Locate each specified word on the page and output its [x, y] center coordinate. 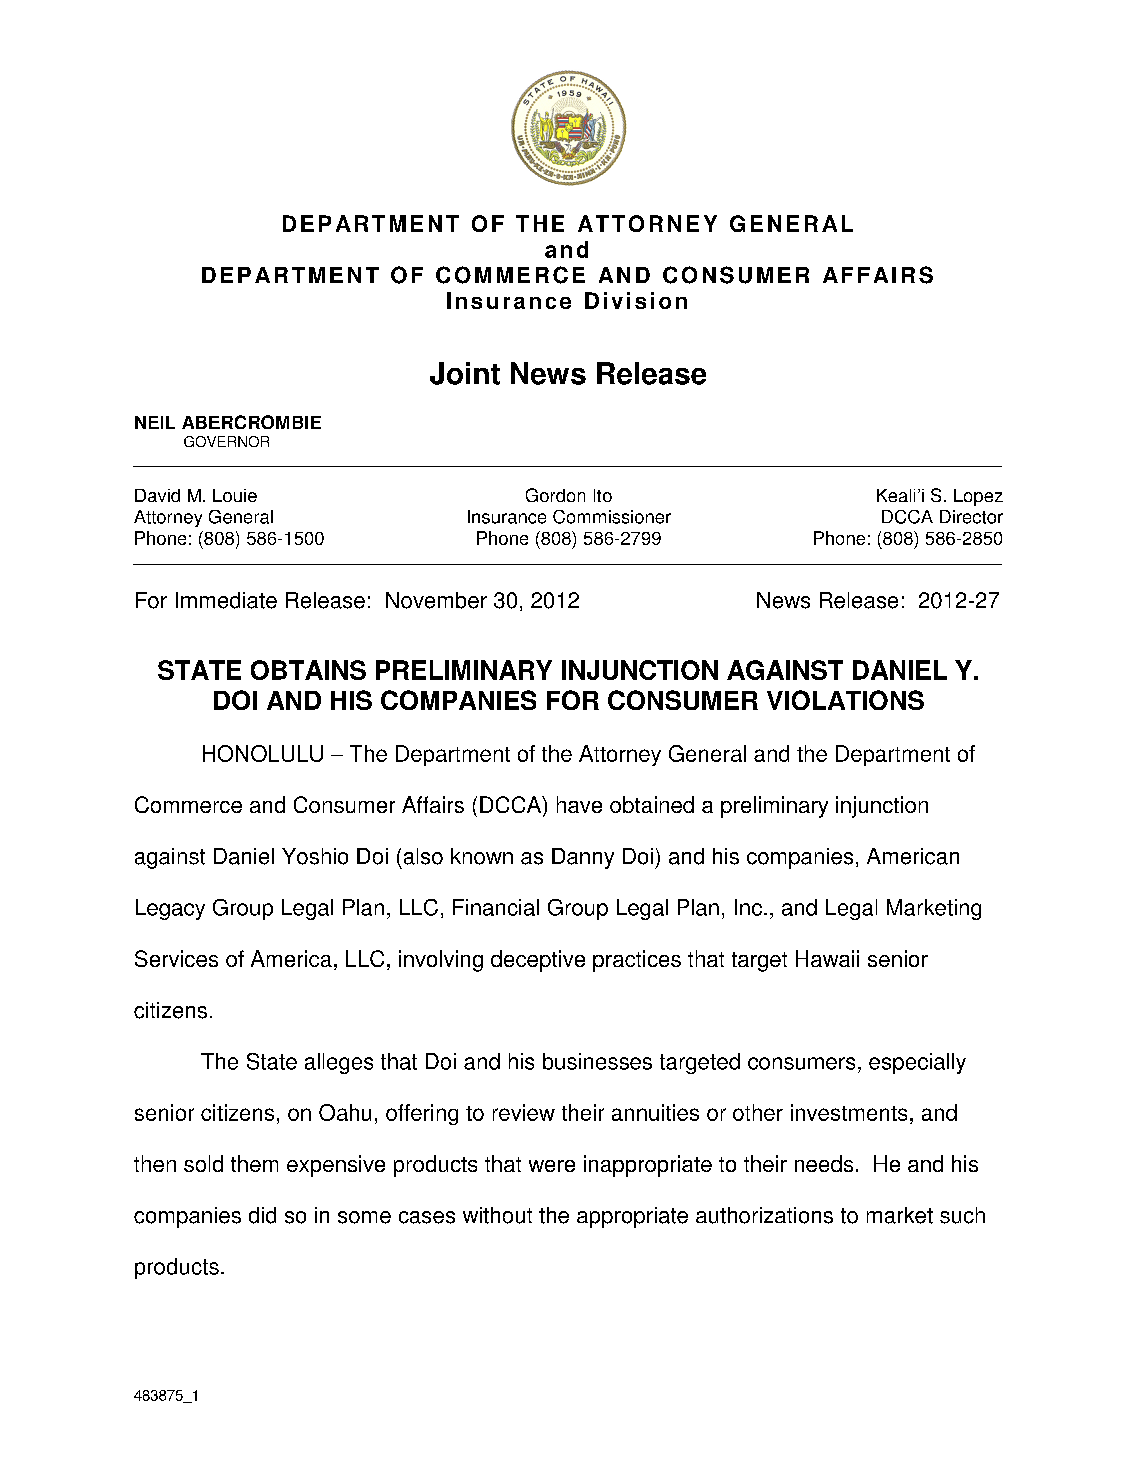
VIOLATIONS [845, 700]
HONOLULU [263, 753]
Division [636, 300]
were [552, 1166]
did [262, 1215]
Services [176, 958]
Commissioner [612, 517]
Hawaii [827, 958]
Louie [235, 495]
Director [971, 517]
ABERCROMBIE [251, 422]
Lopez [978, 497]
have [579, 804]
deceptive [538, 961]
